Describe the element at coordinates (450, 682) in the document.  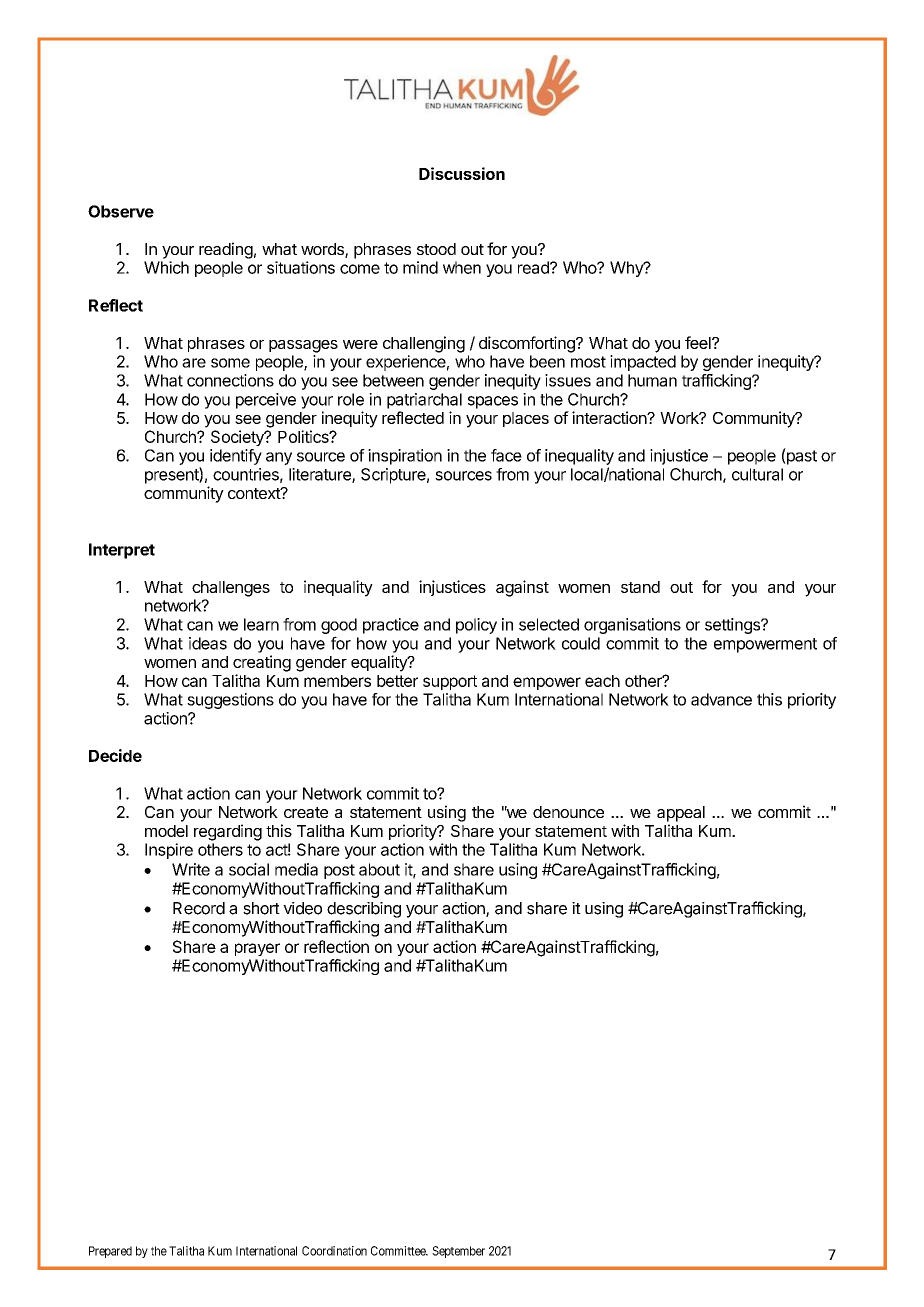
I see `support` at that location.
